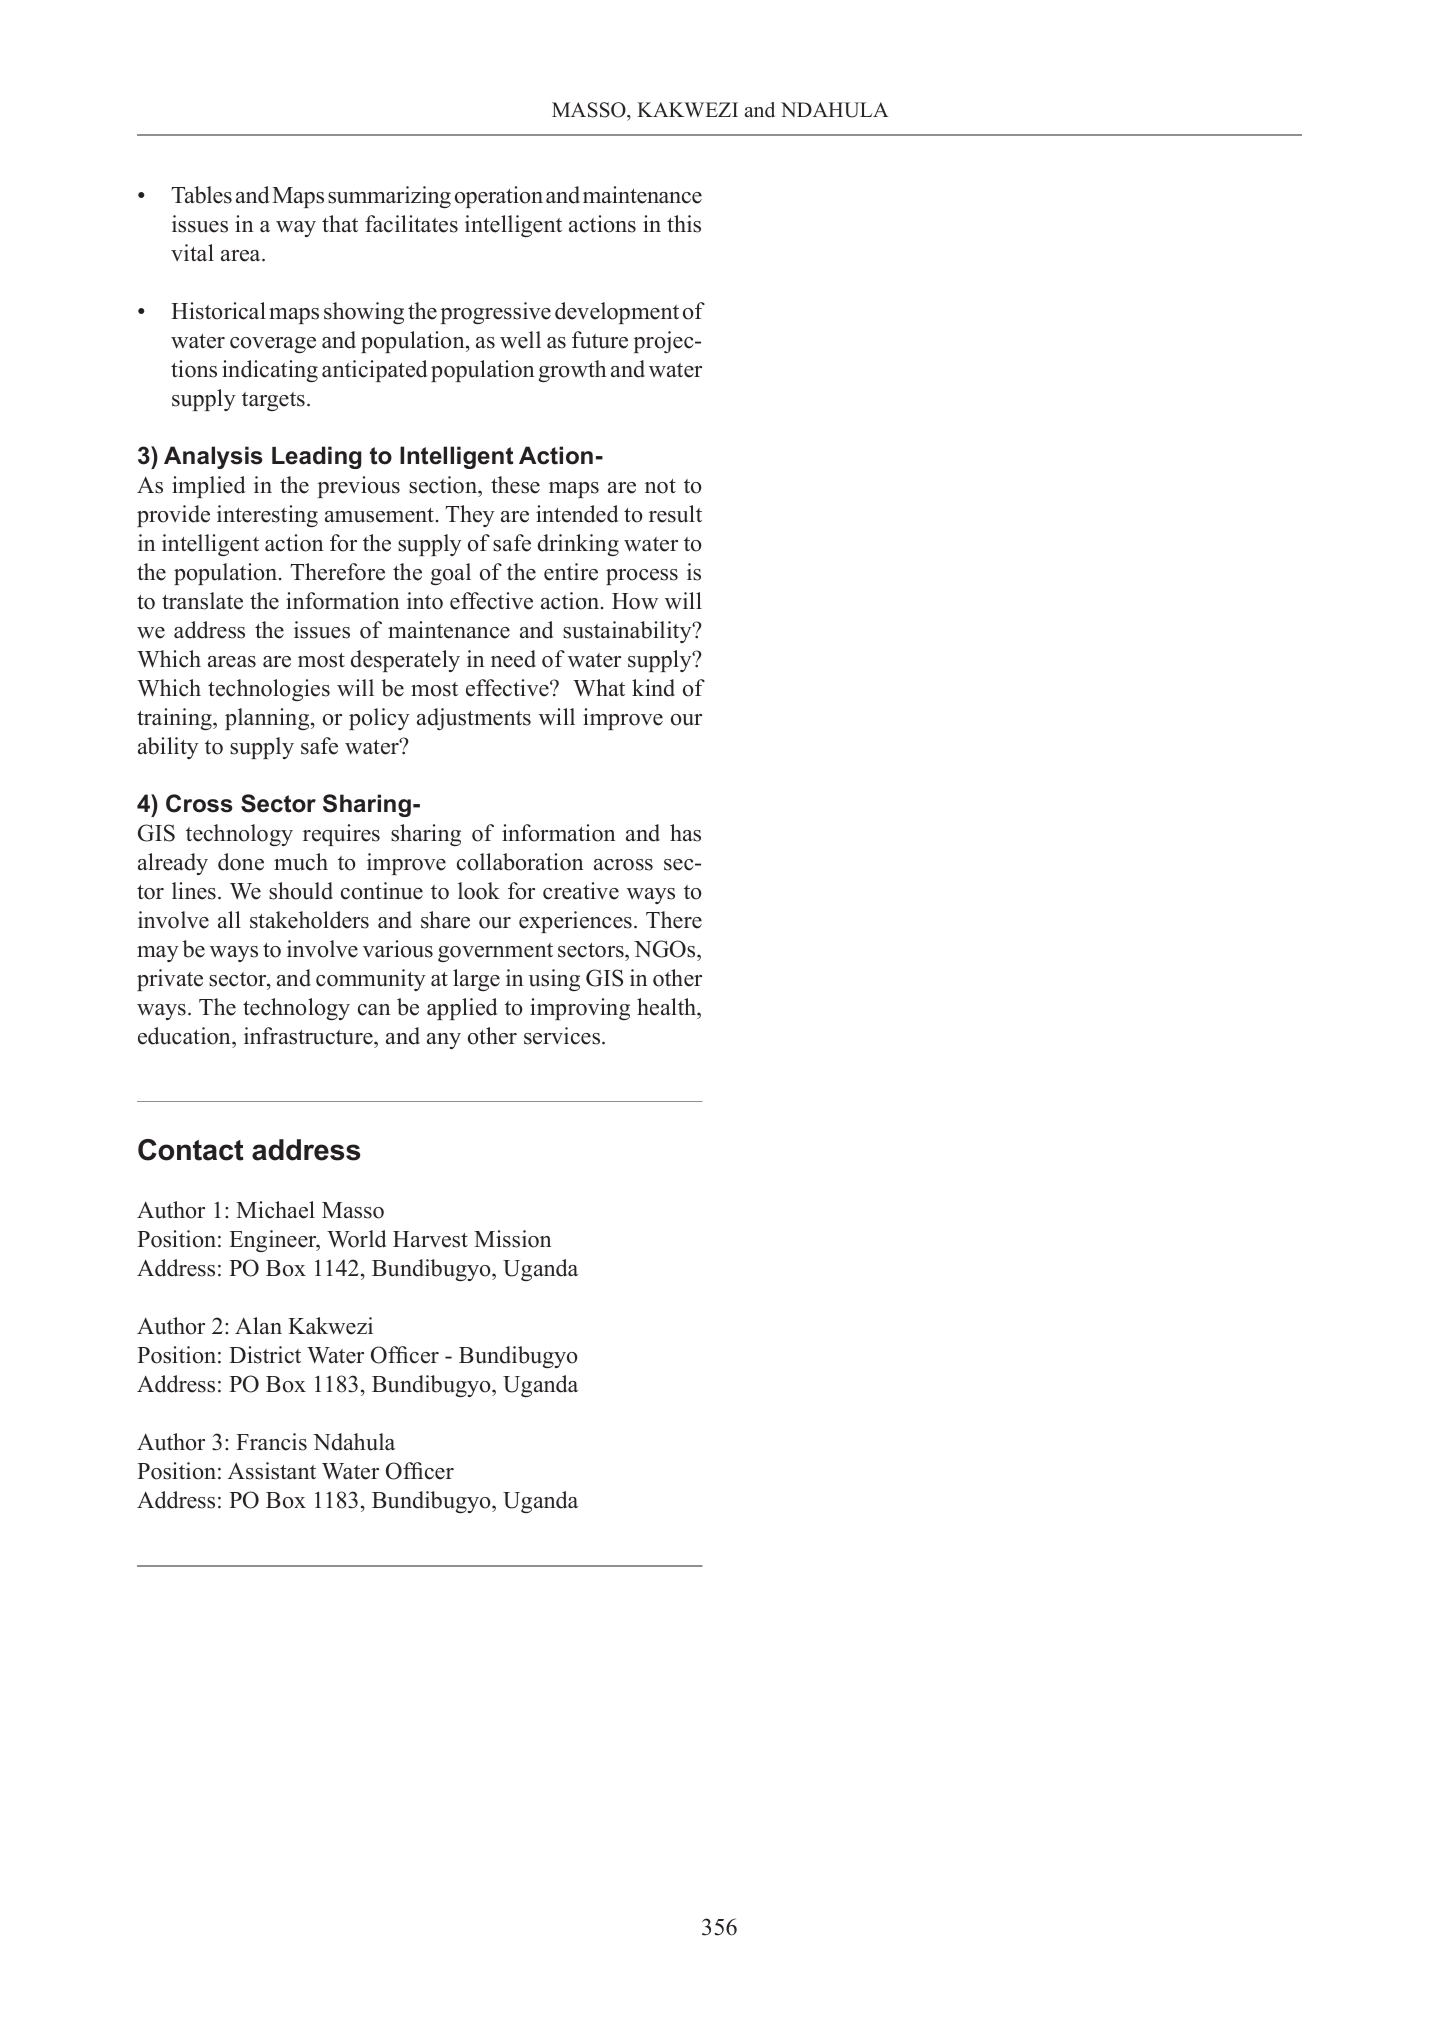 Image resolution: width=1439 pixels, height=2035 pixels. What do you see at coordinates (192, 252) in the screenshot?
I see `vital` at bounding box center [192, 252].
